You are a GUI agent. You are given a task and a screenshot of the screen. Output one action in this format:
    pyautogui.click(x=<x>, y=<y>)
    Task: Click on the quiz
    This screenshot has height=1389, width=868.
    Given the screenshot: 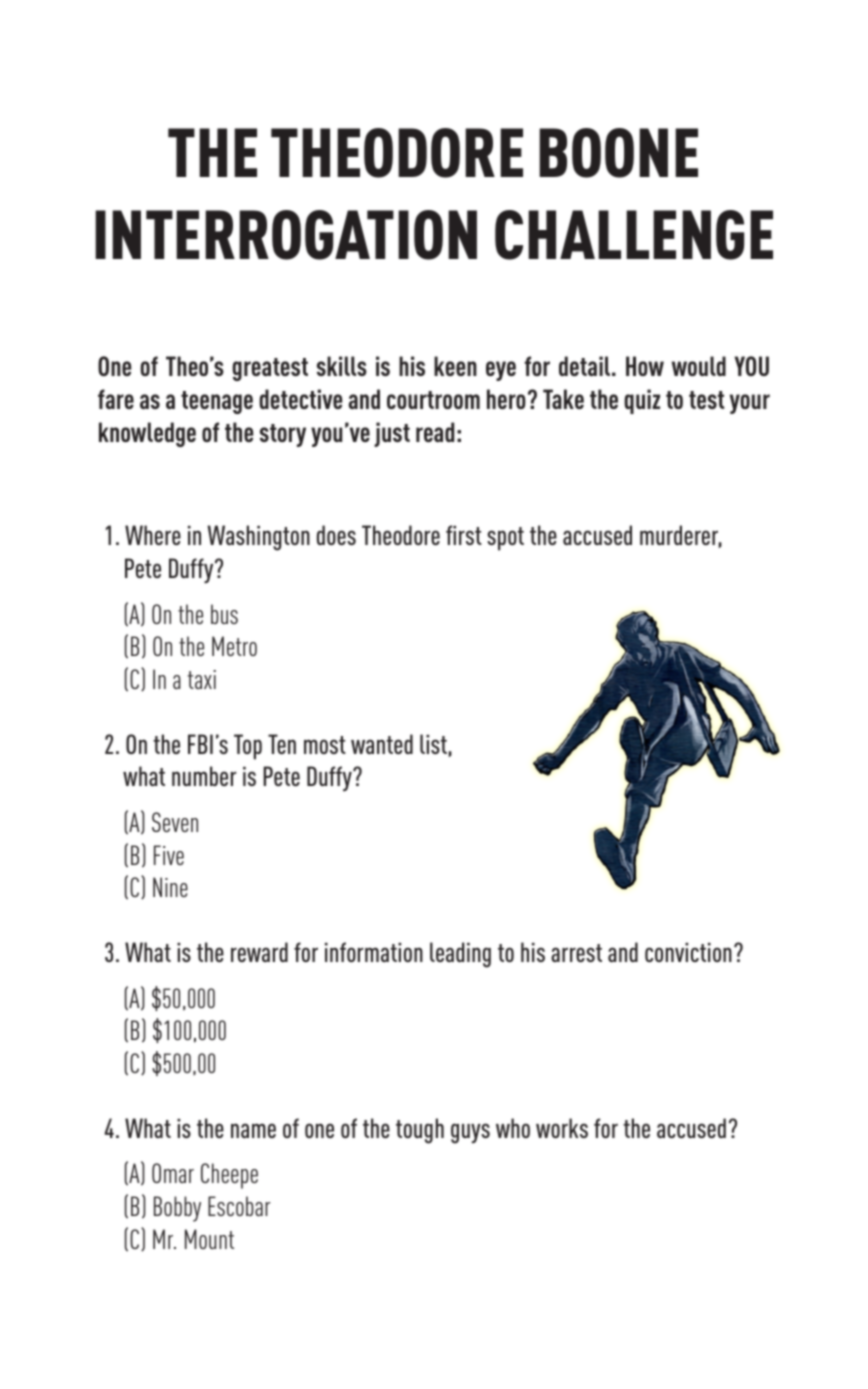 What is the action you would take?
    pyautogui.click(x=642, y=401)
